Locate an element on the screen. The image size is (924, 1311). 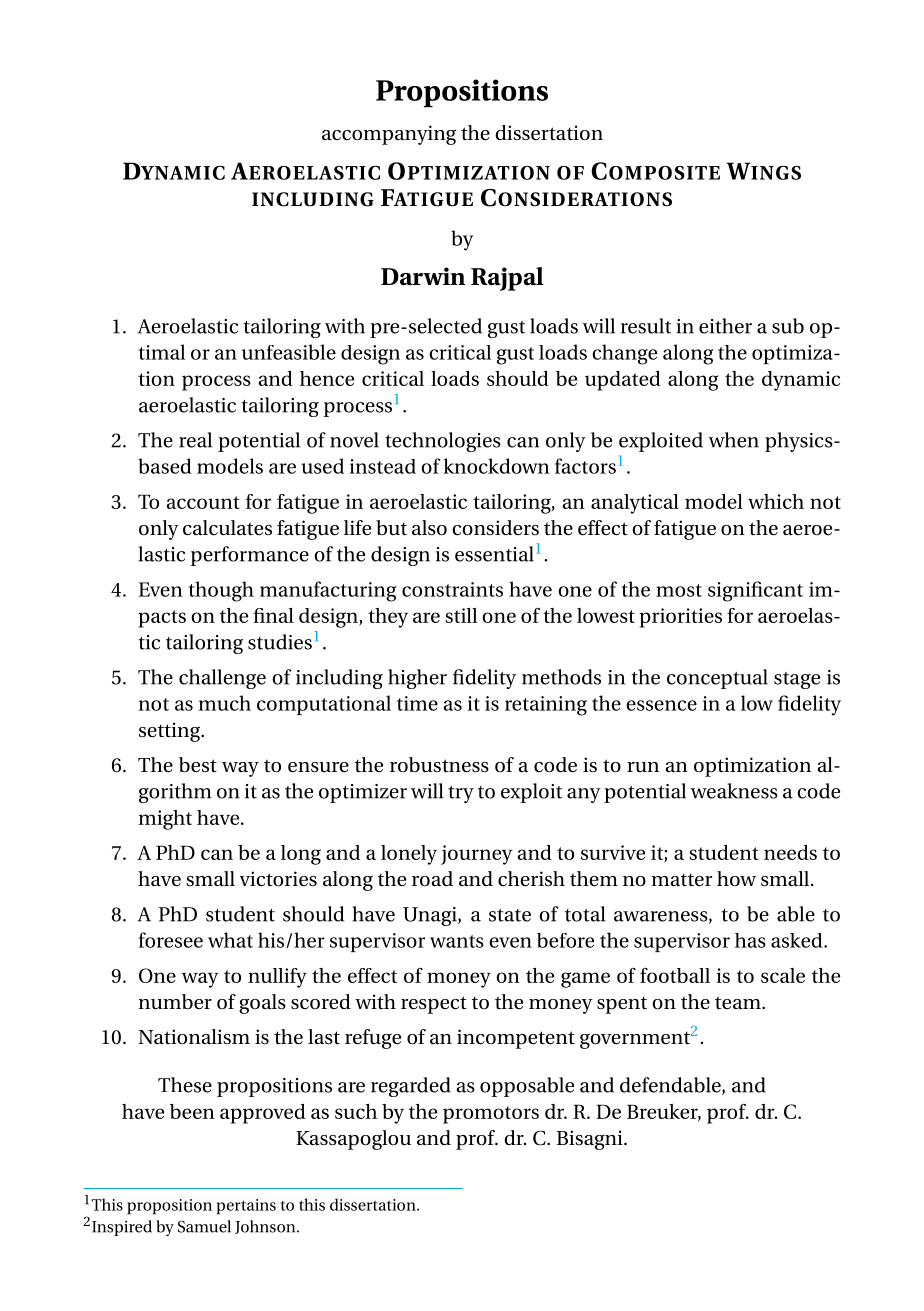
Darwin is located at coordinates (423, 276).
